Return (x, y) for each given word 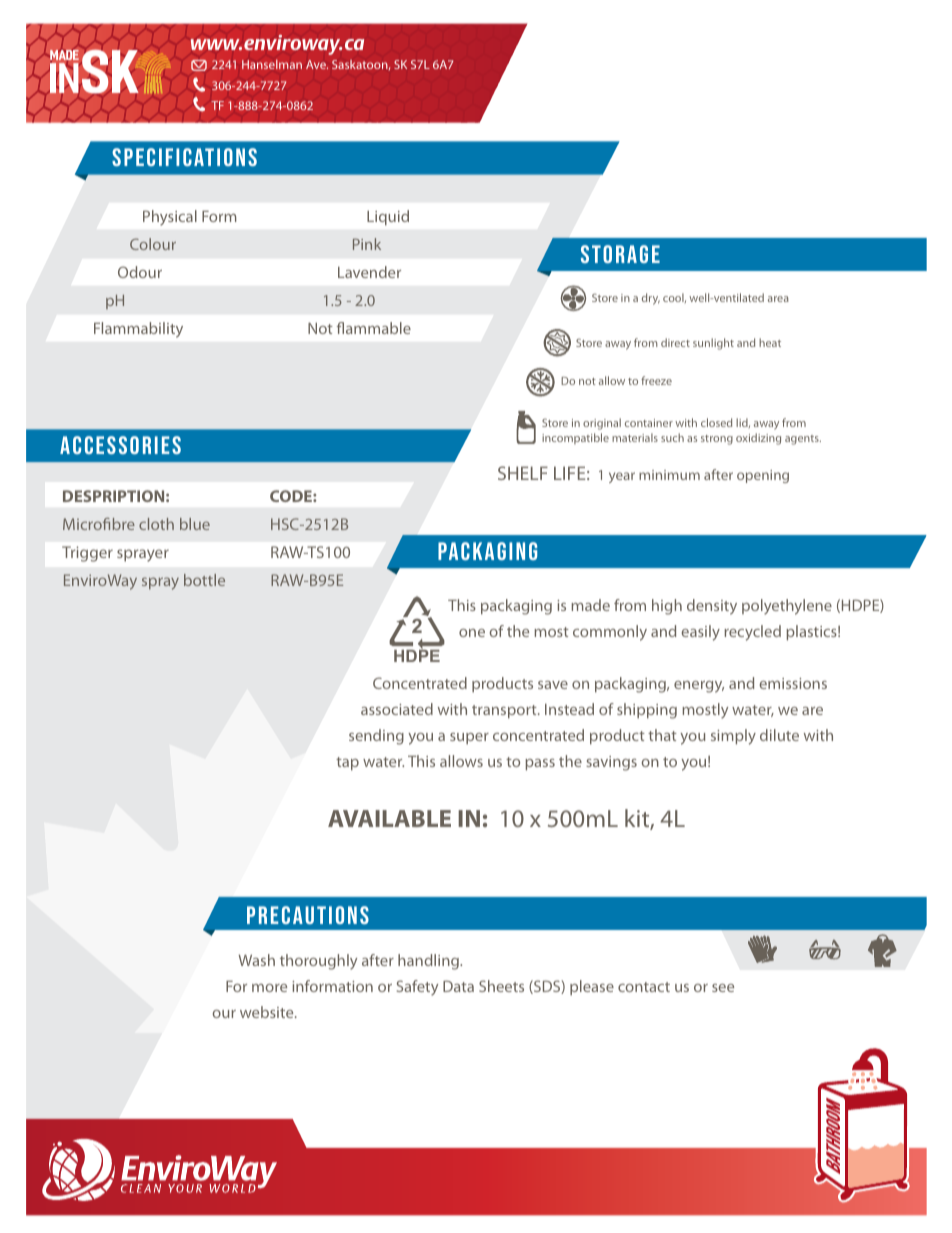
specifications (184, 157)
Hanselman (272, 64)
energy (699, 687)
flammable (374, 328)
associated (397, 709)
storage (620, 254)
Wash (256, 960)
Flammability (138, 330)
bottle (204, 580)
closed (716, 422)
